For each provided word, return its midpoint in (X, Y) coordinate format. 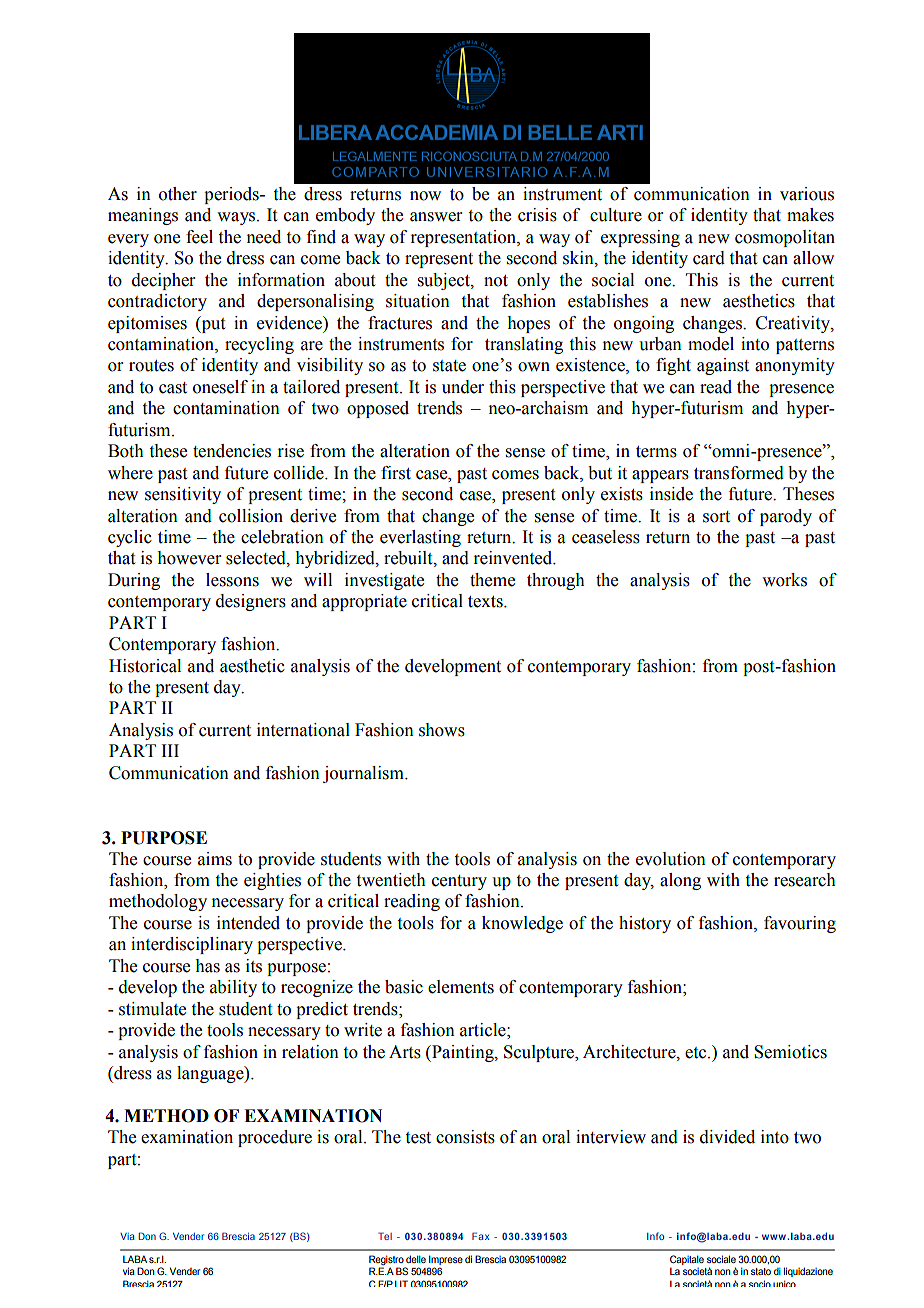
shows (442, 730)
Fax (481, 1236)
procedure (275, 1138)
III (170, 750)
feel (199, 237)
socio (760, 1283)
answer (436, 217)
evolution (671, 859)
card (709, 258)
